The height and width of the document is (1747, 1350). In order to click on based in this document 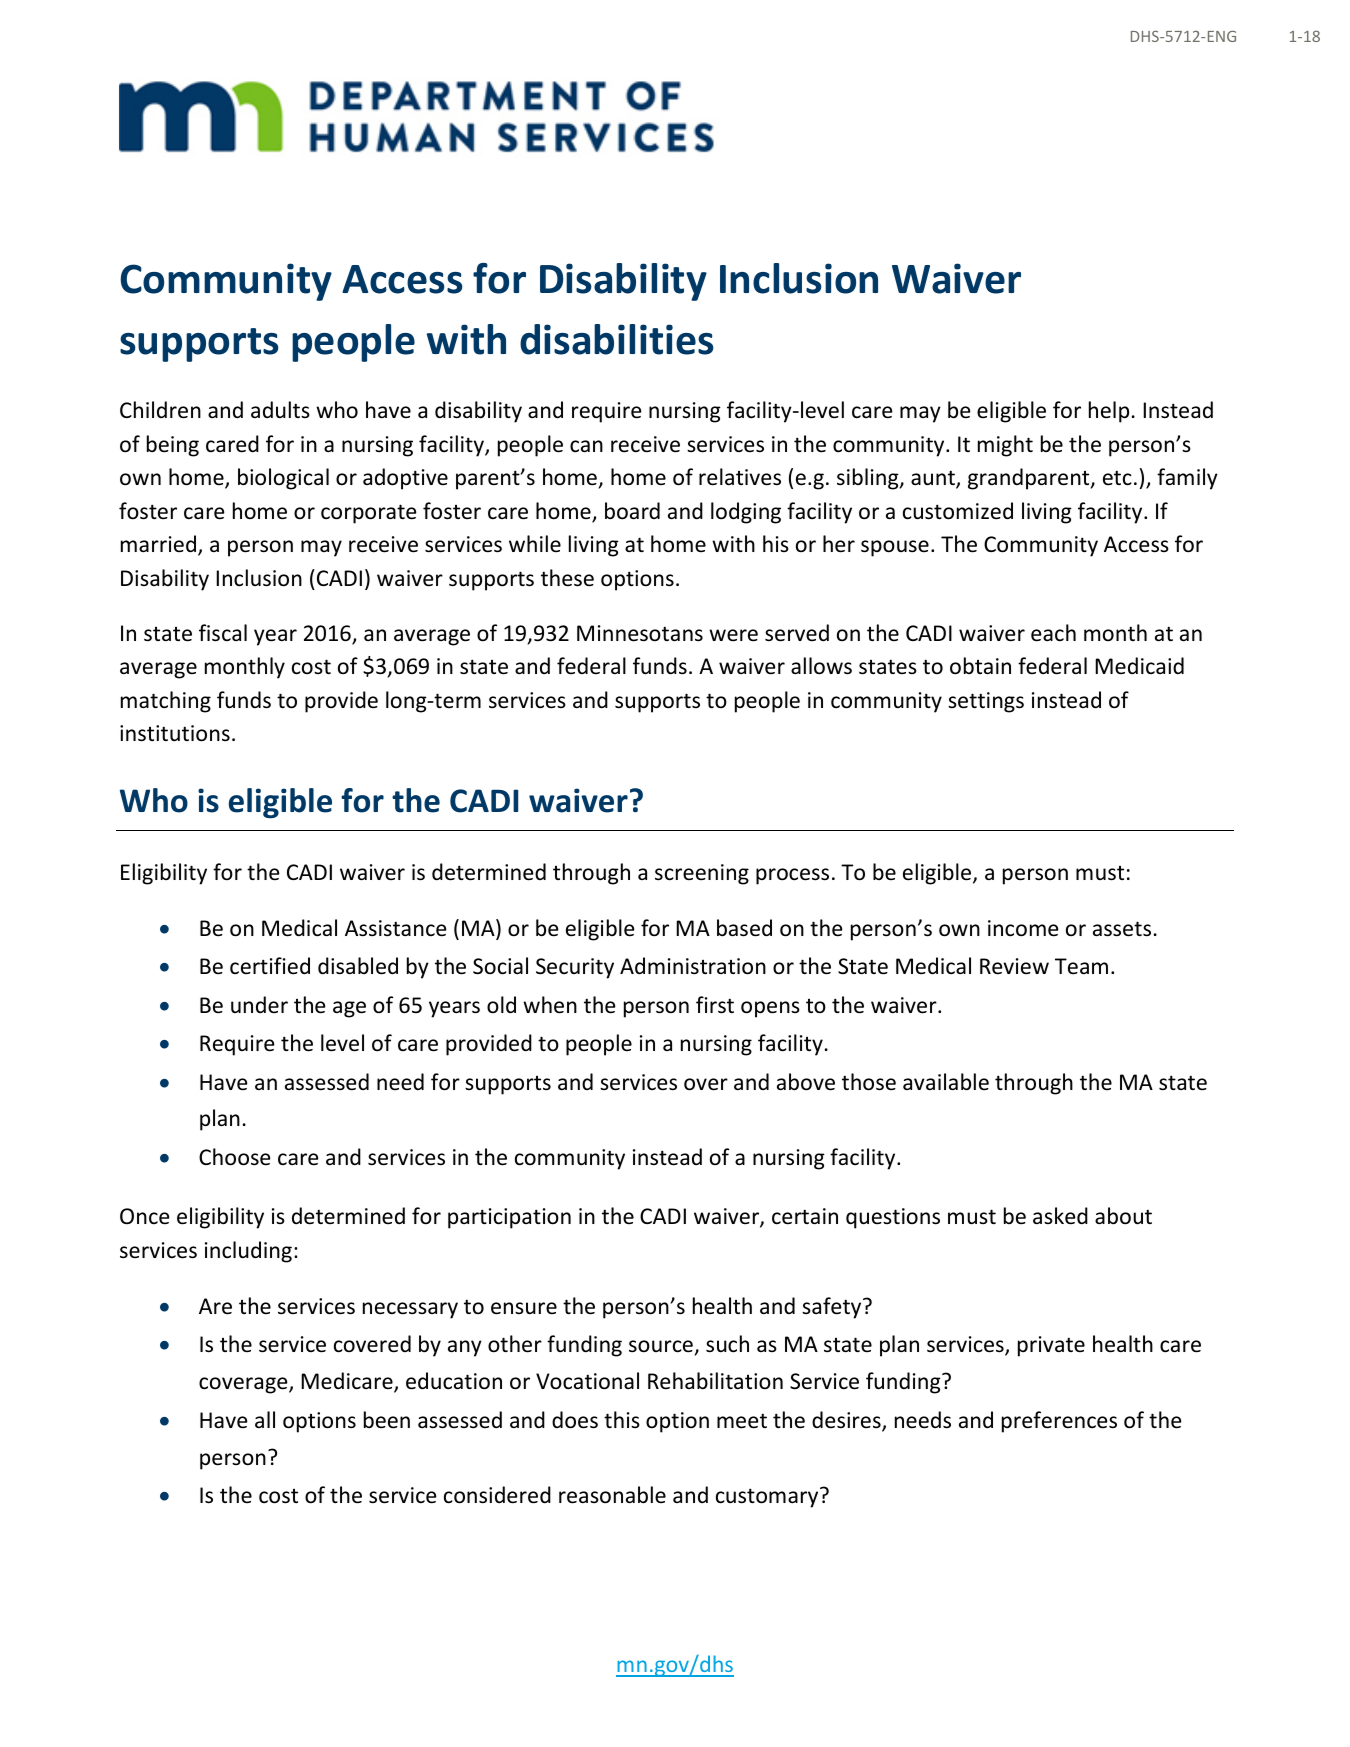, I will do `click(744, 928)`.
